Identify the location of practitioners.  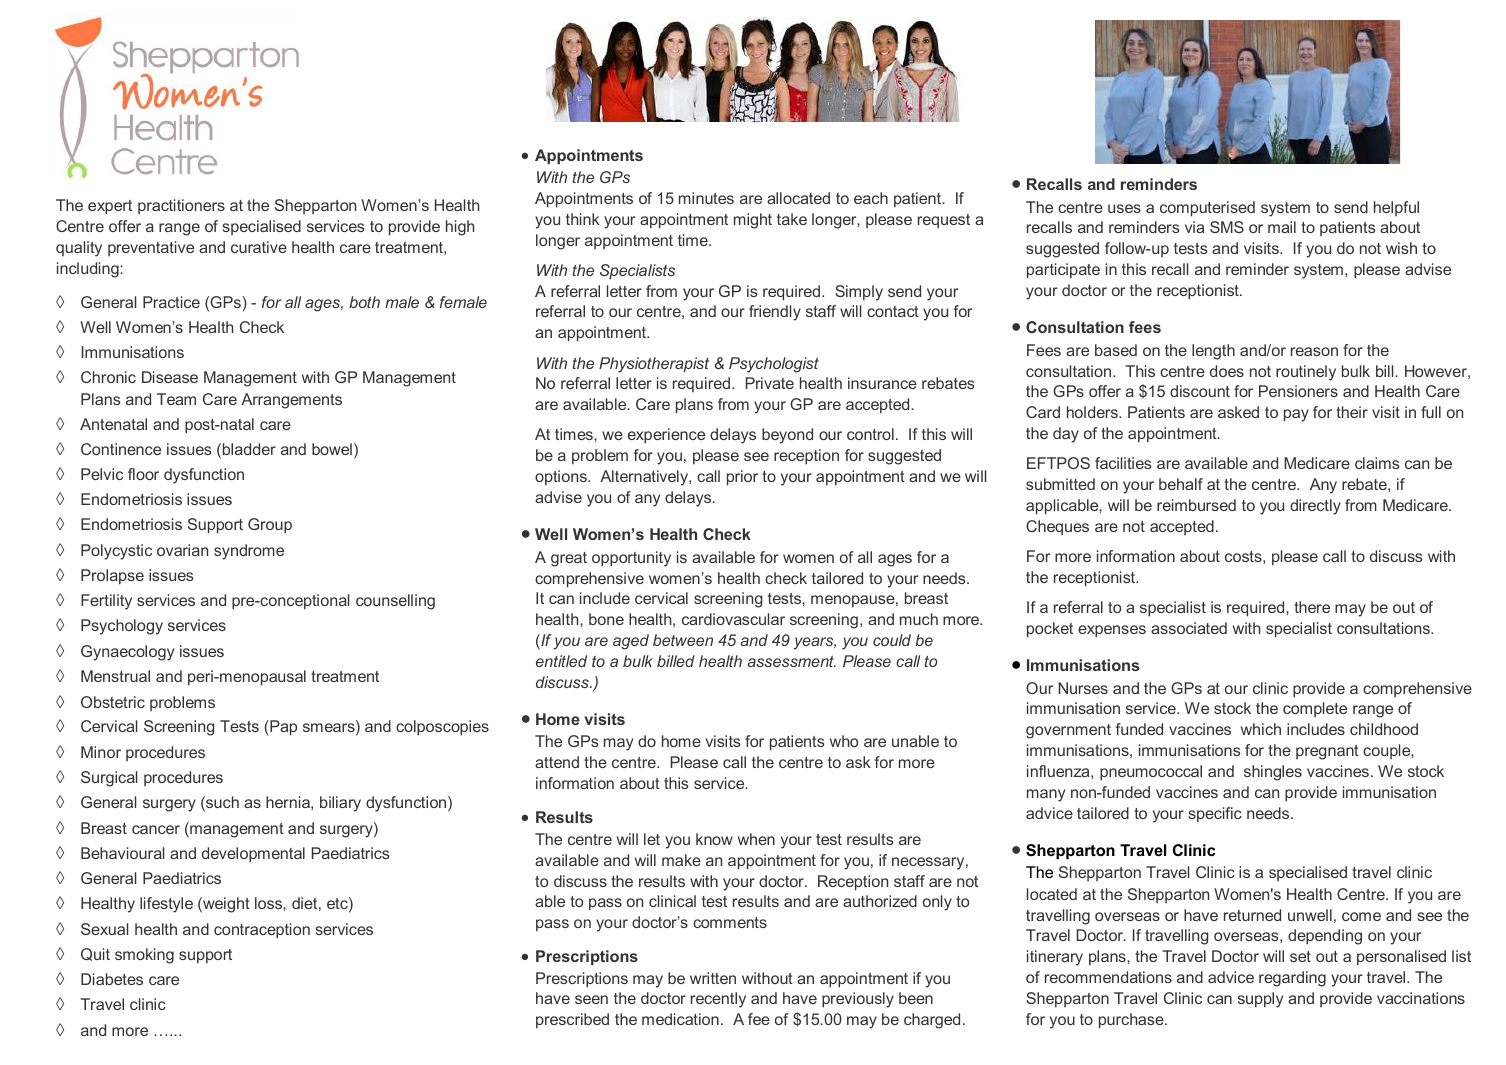
(181, 206).
